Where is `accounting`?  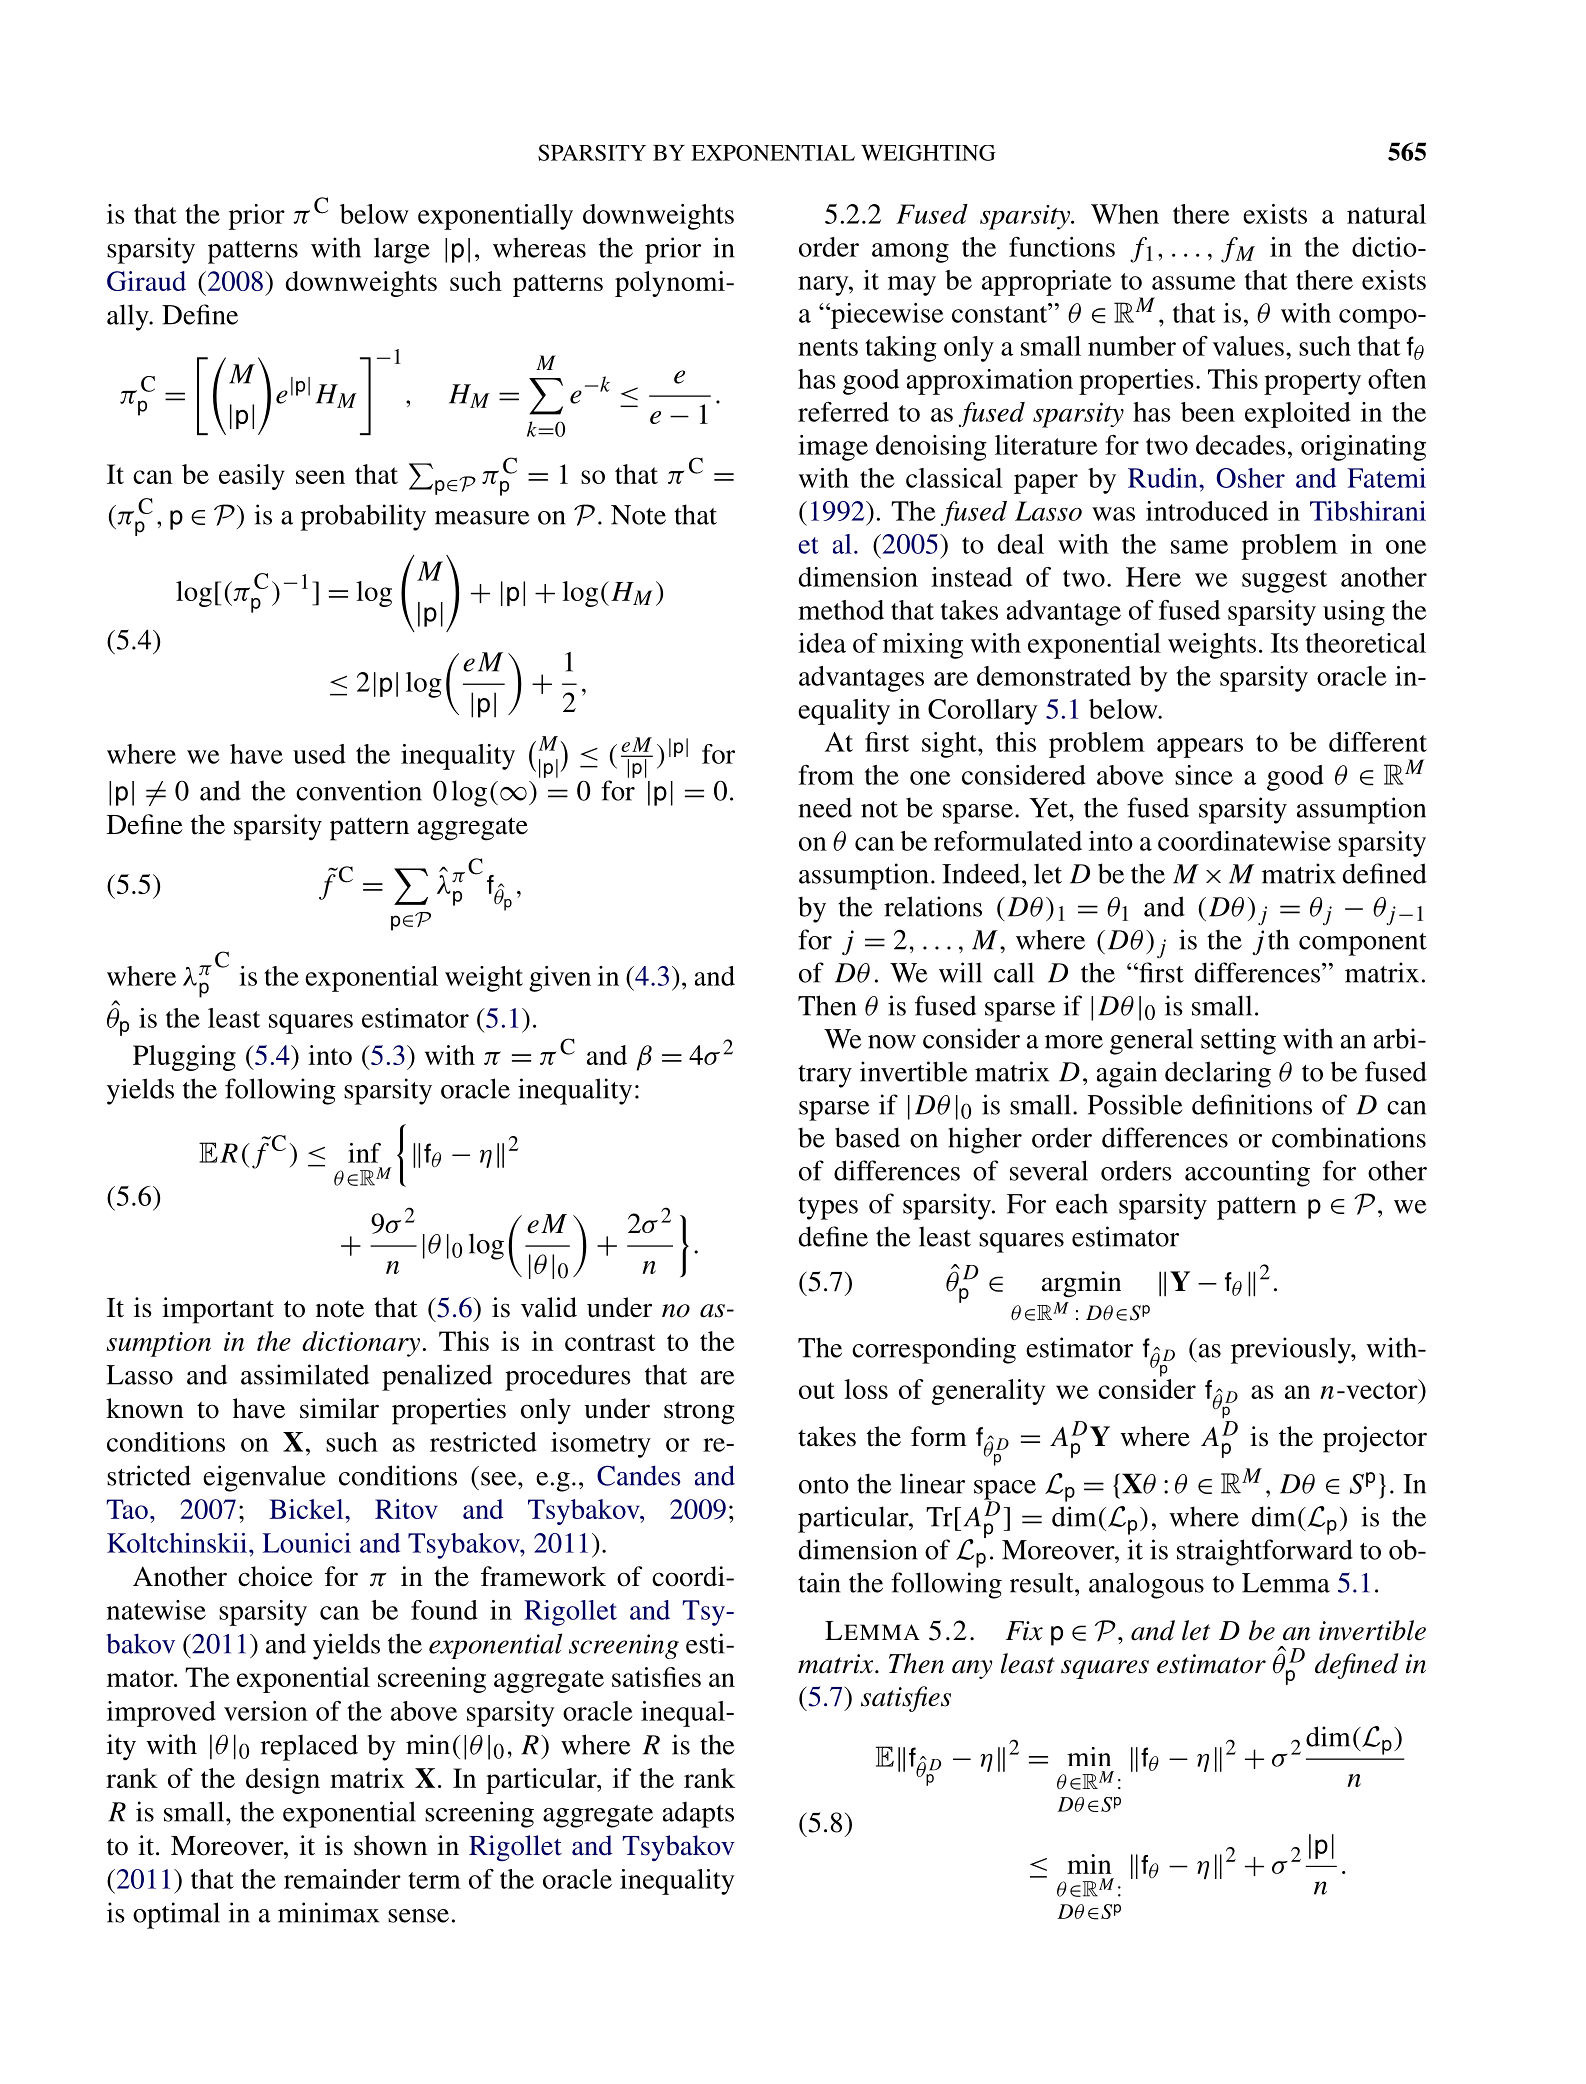
accounting is located at coordinates (1247, 1173).
